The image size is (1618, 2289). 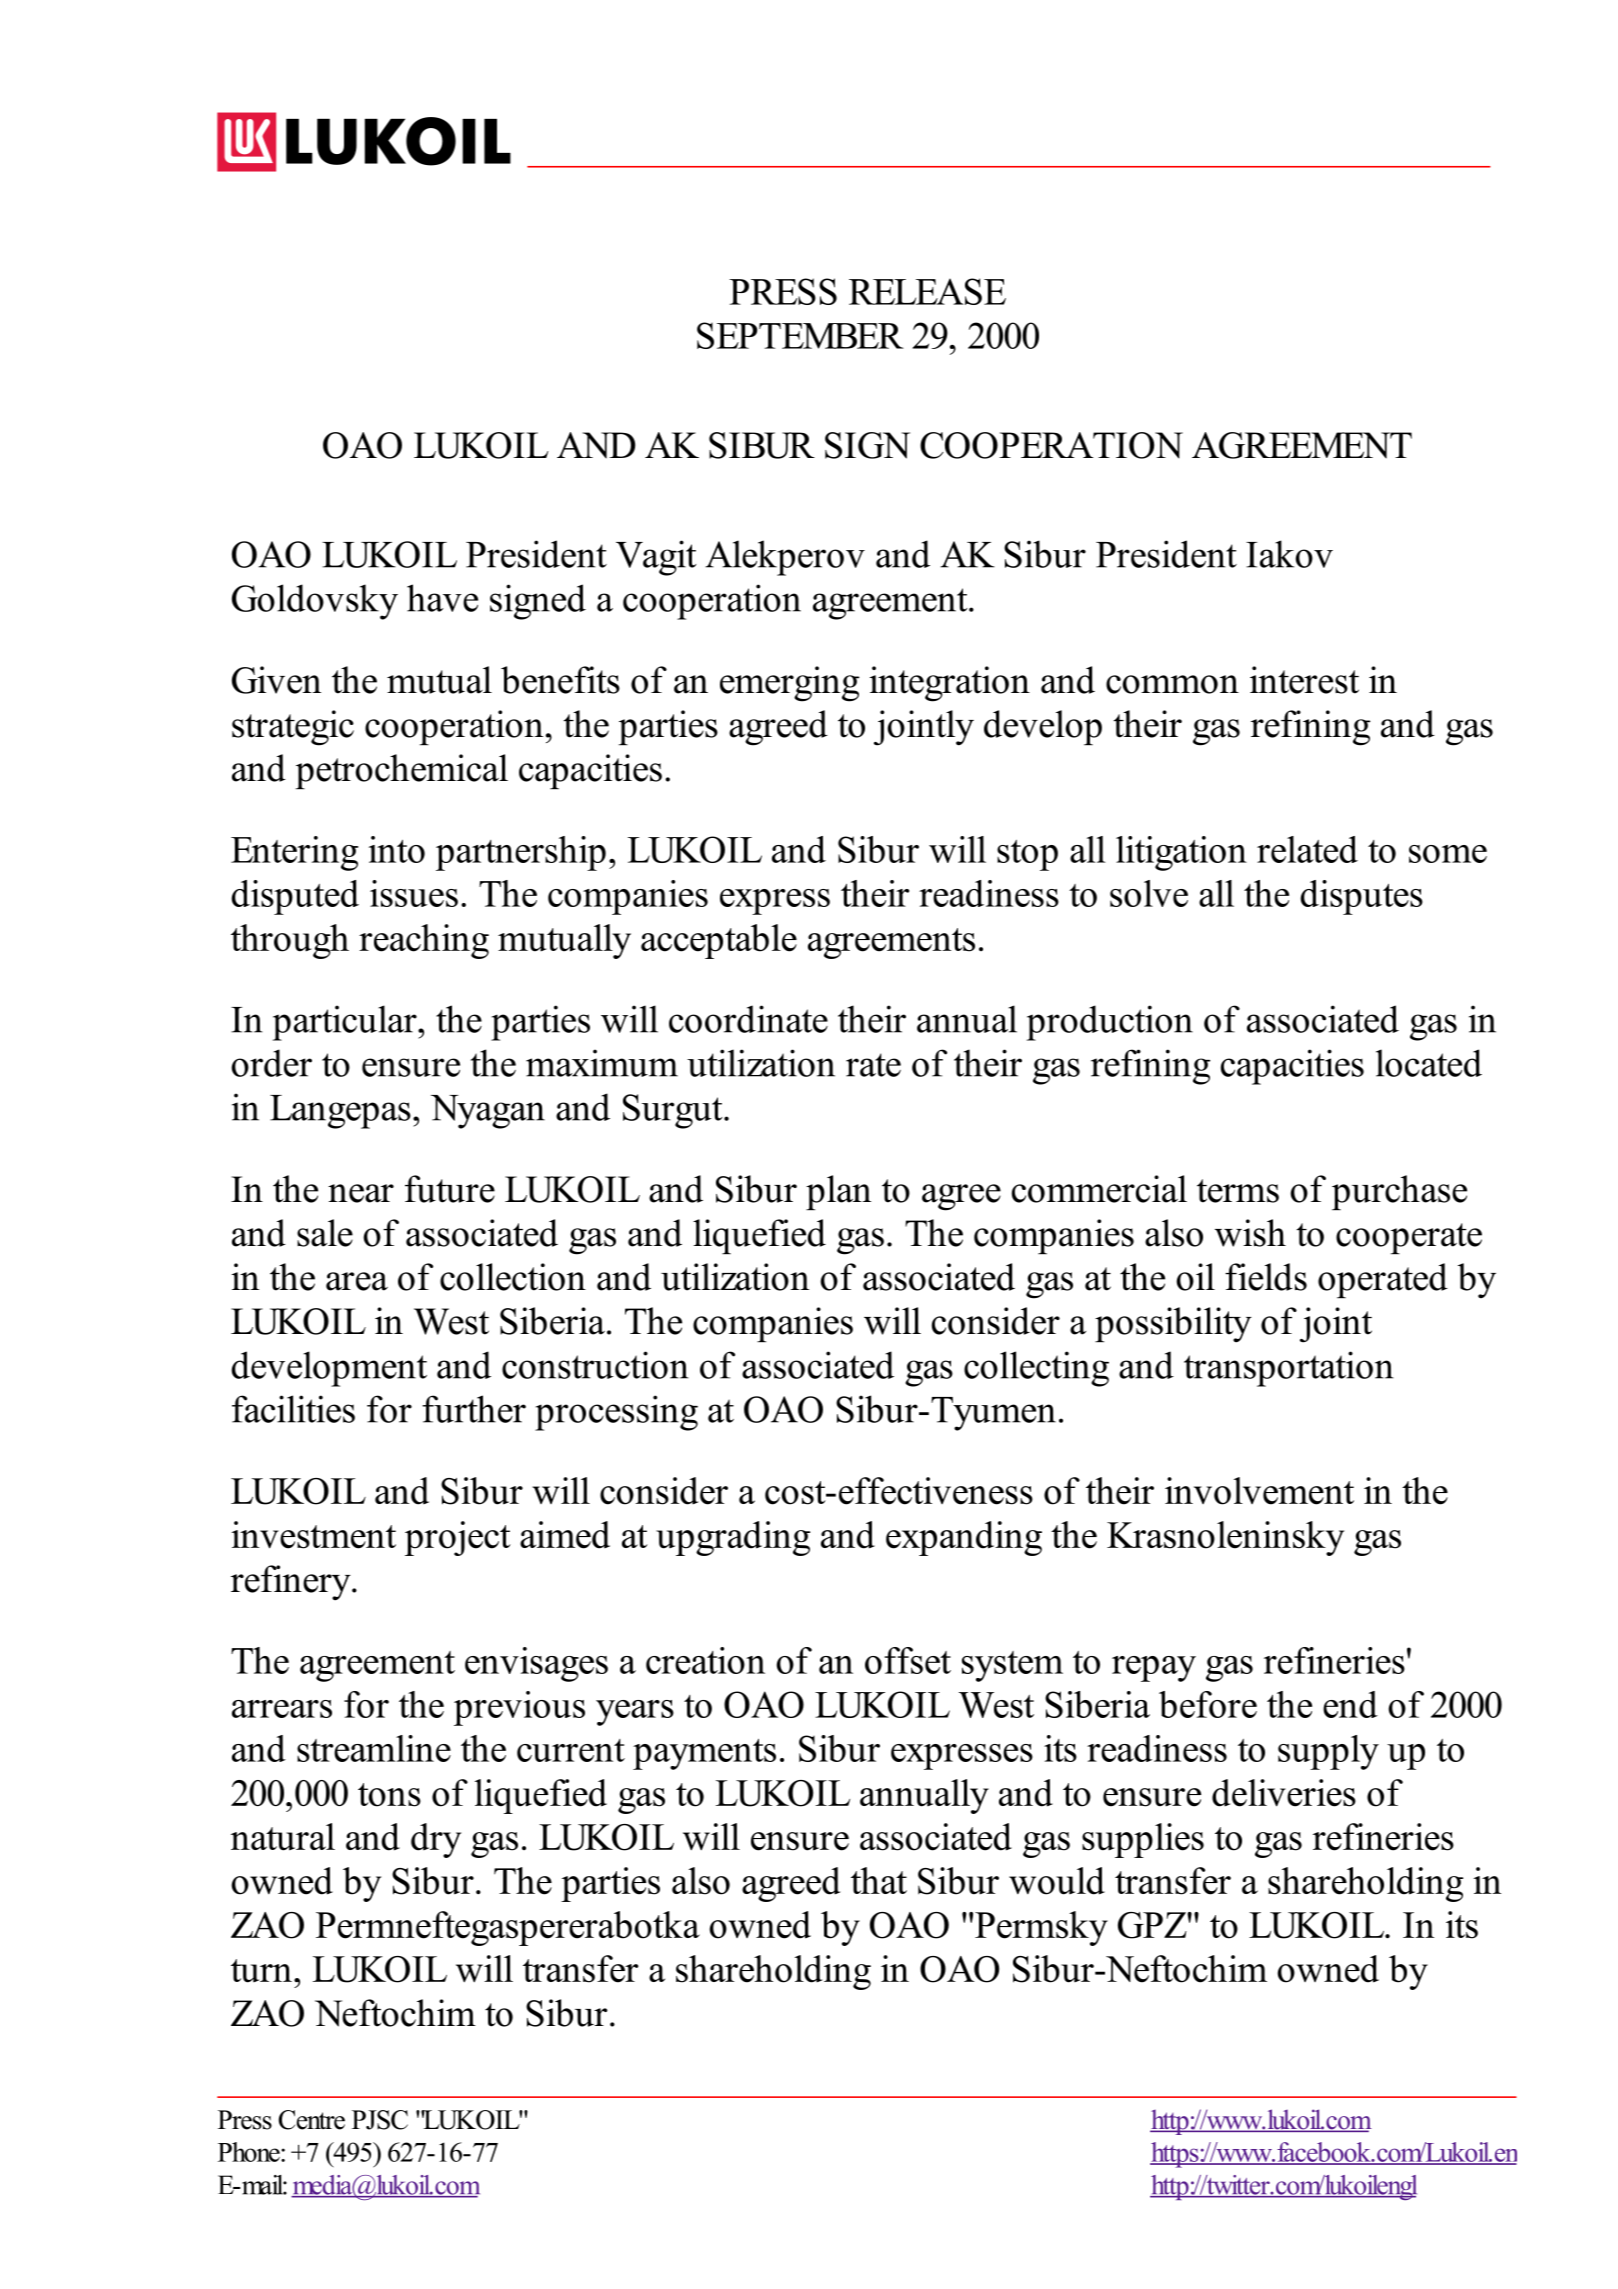 What do you see at coordinates (790, 684) in the document?
I see `emerging` at bounding box center [790, 684].
